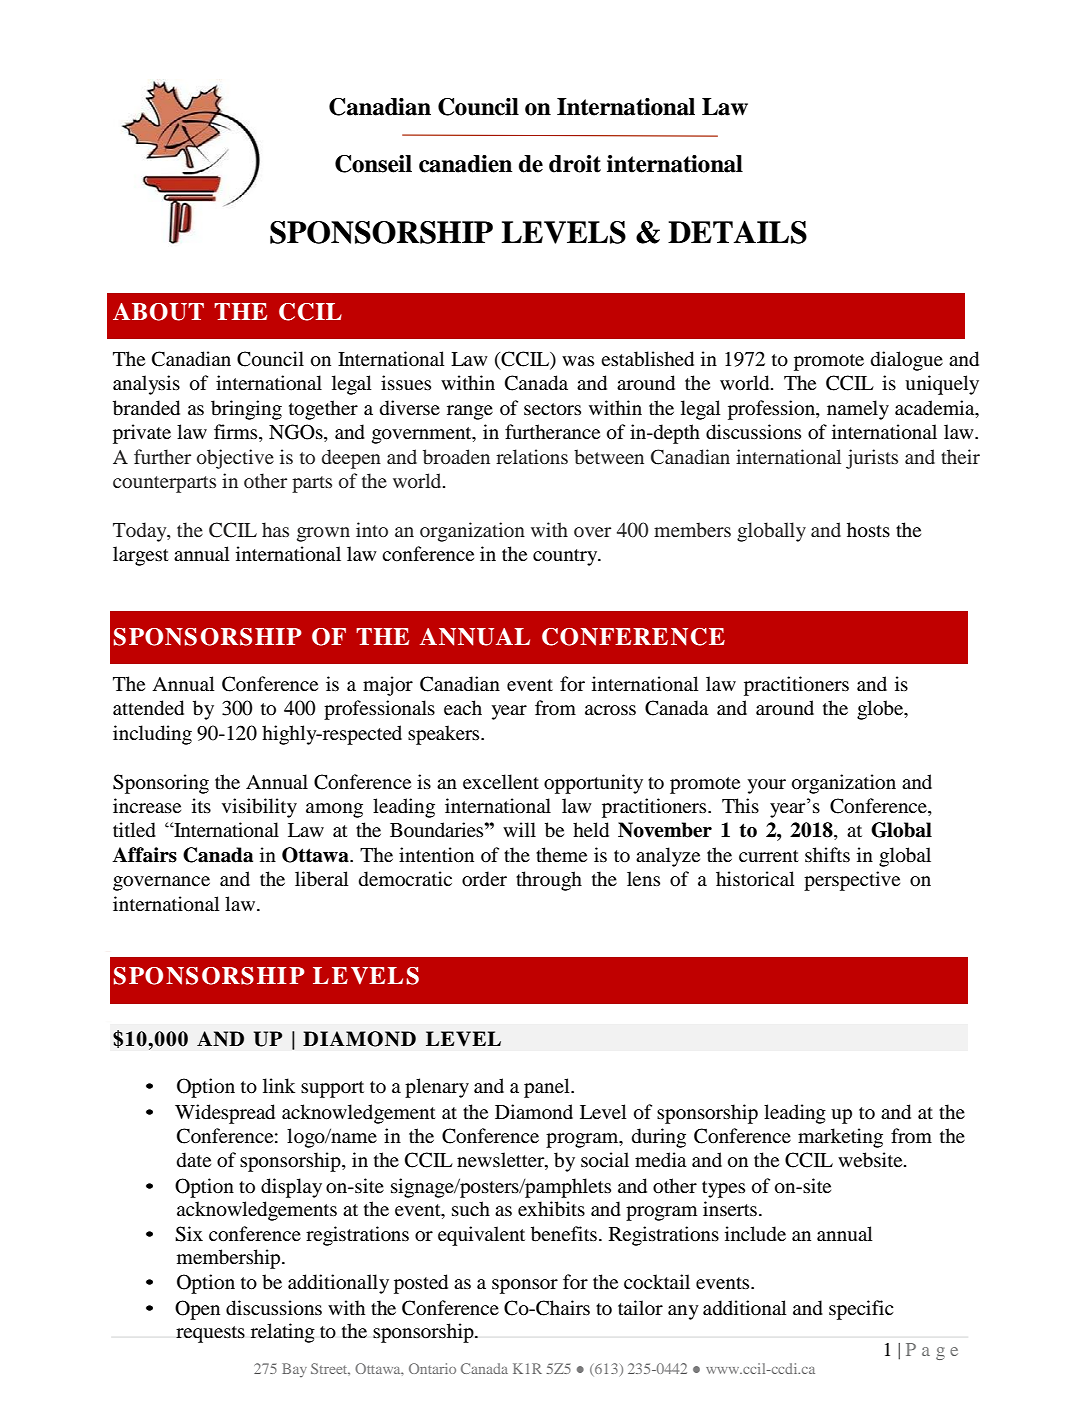 This image has height=1401, width=1082. Describe the element at coordinates (275, 529) in the image. I see `has` at that location.
